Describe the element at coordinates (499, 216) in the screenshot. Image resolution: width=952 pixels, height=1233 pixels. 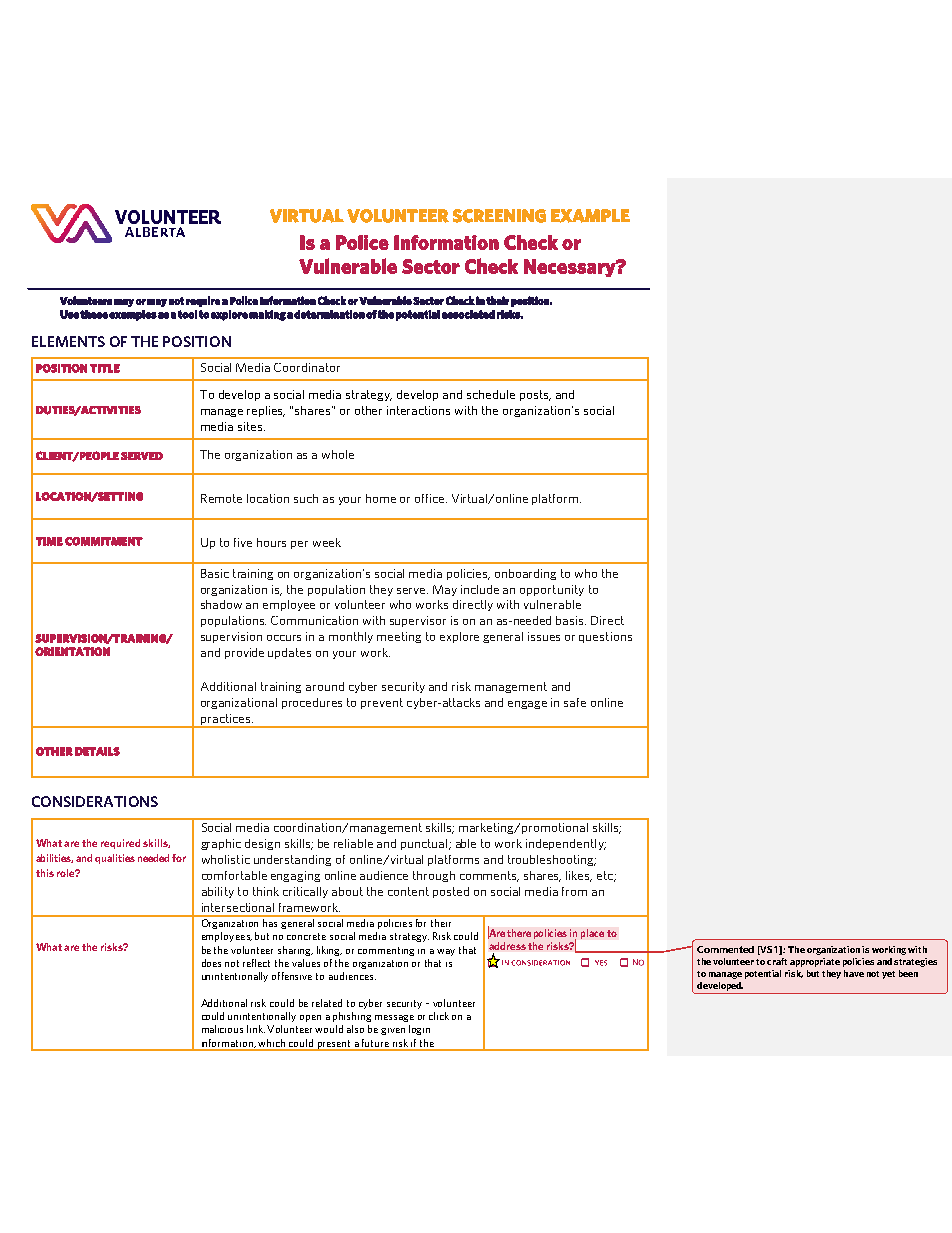
I see `SCREENING` at that location.
